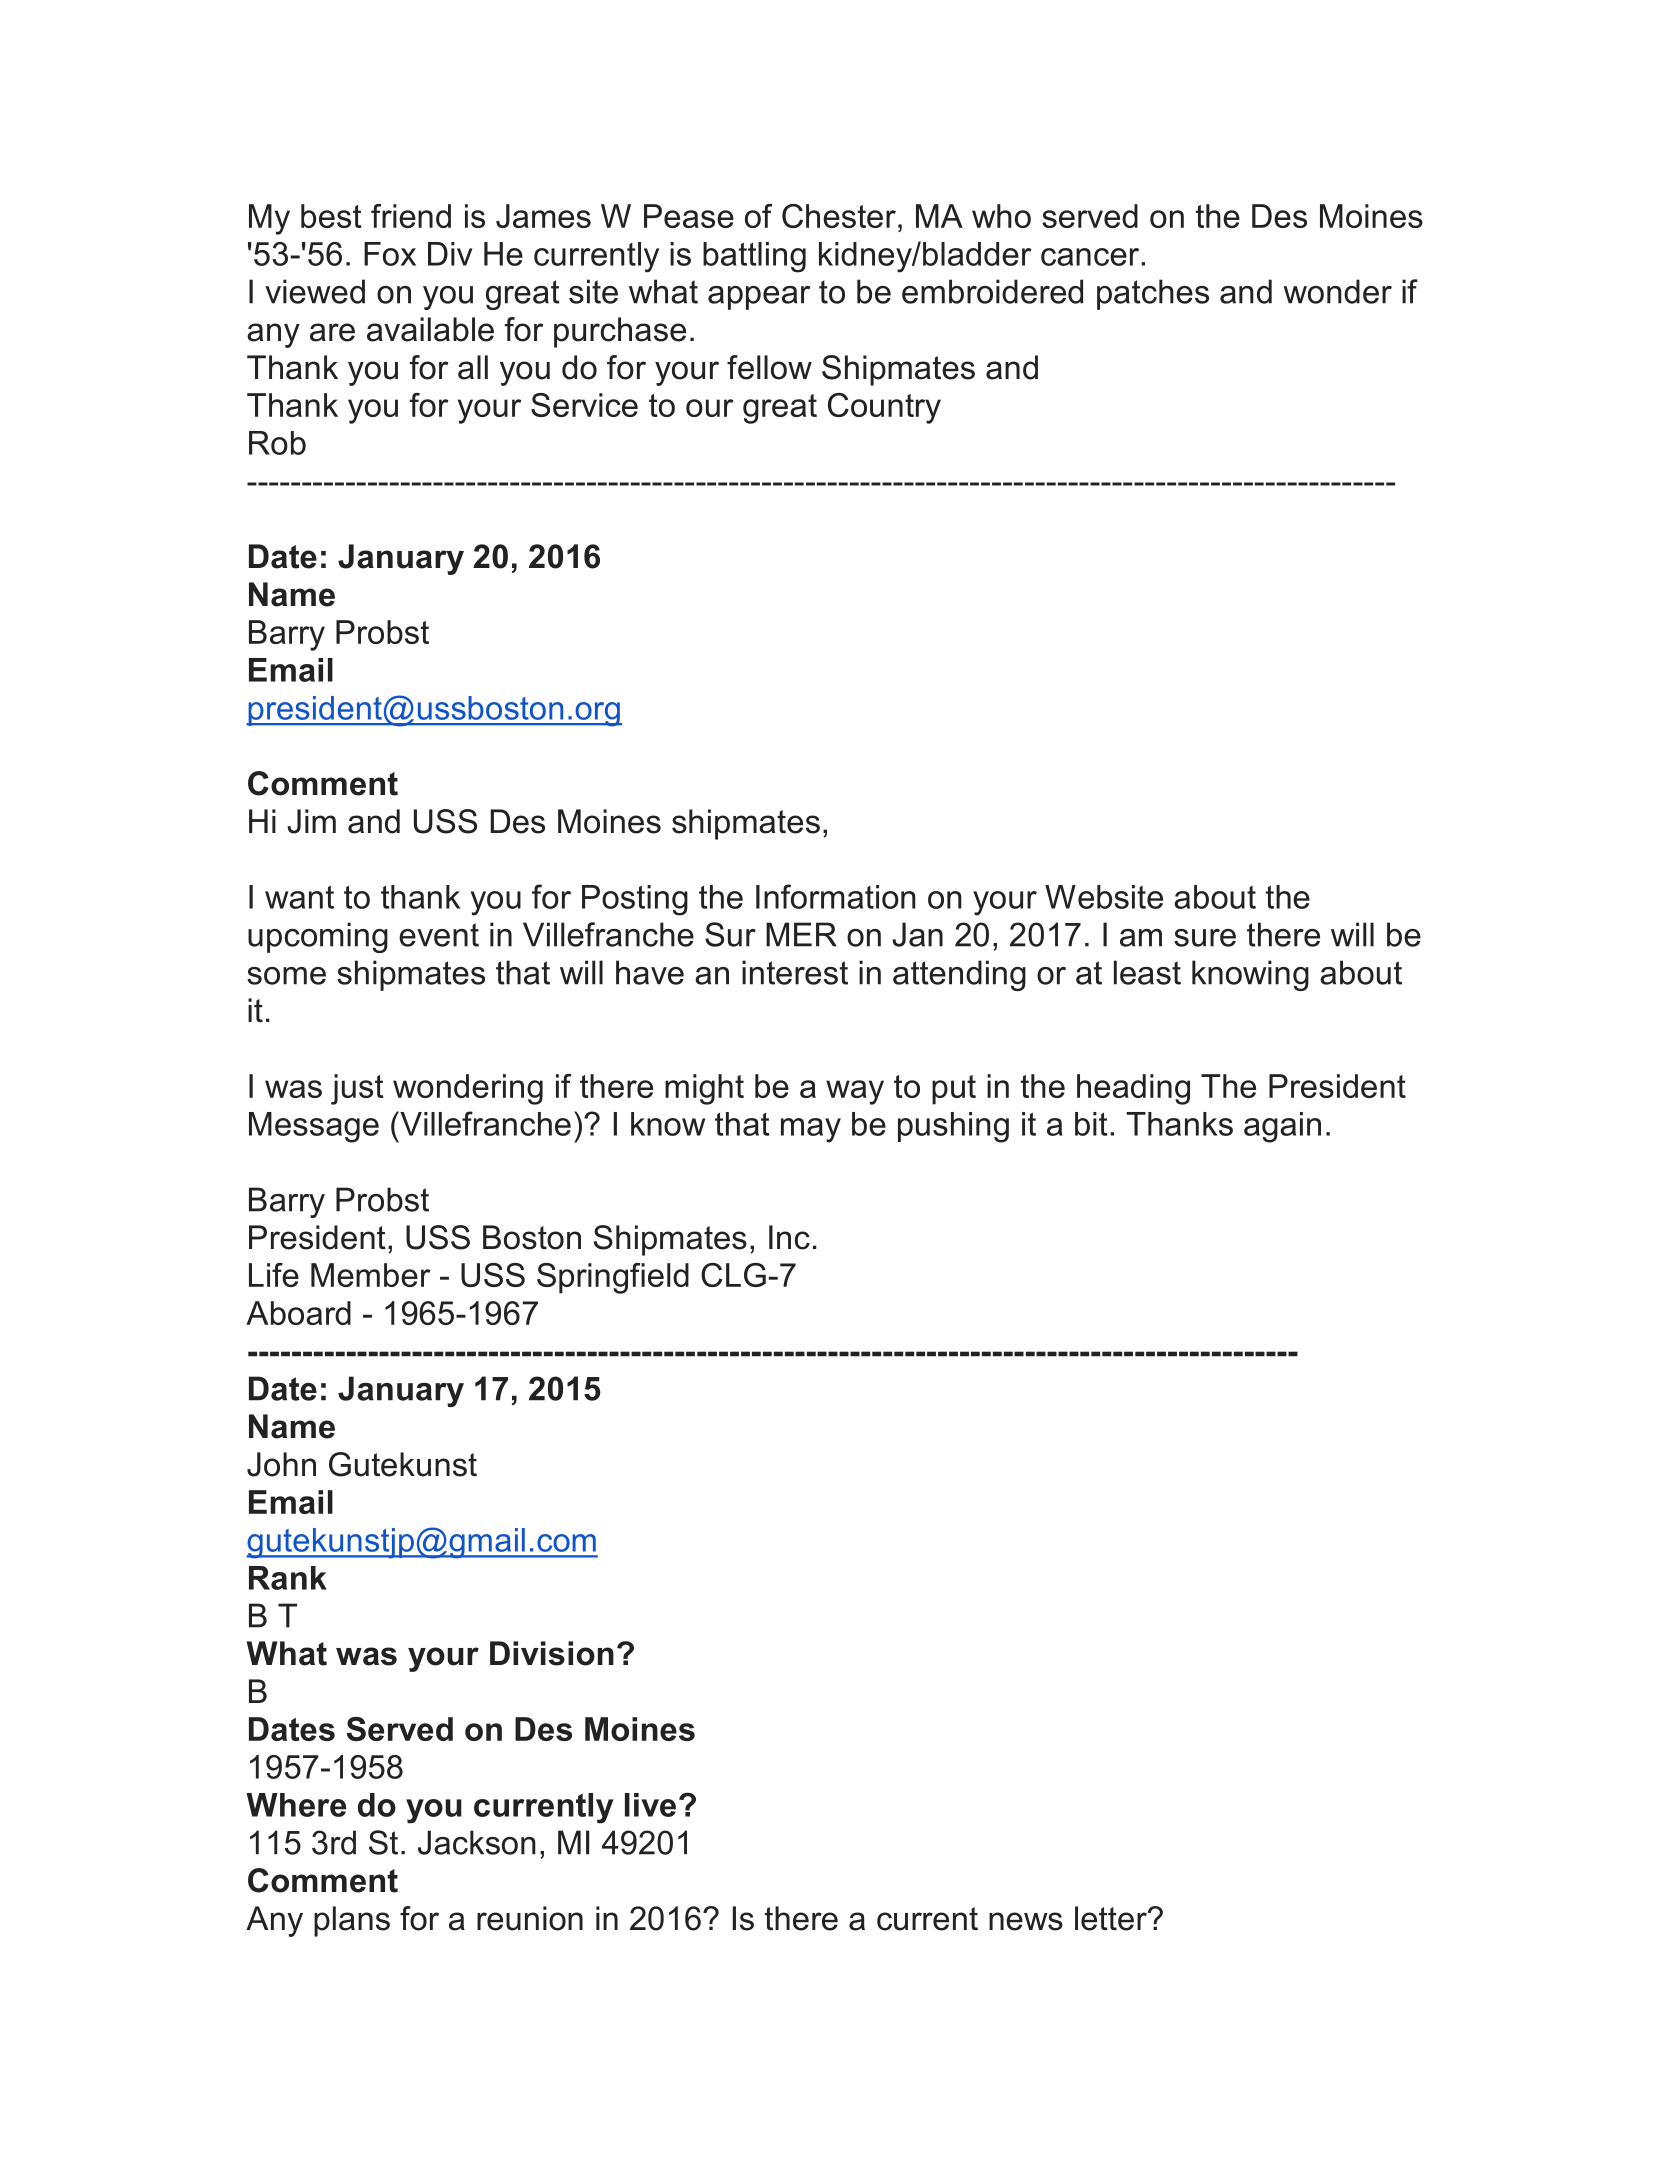  What do you see at coordinates (390, 254) in the page?
I see `Fox` at bounding box center [390, 254].
